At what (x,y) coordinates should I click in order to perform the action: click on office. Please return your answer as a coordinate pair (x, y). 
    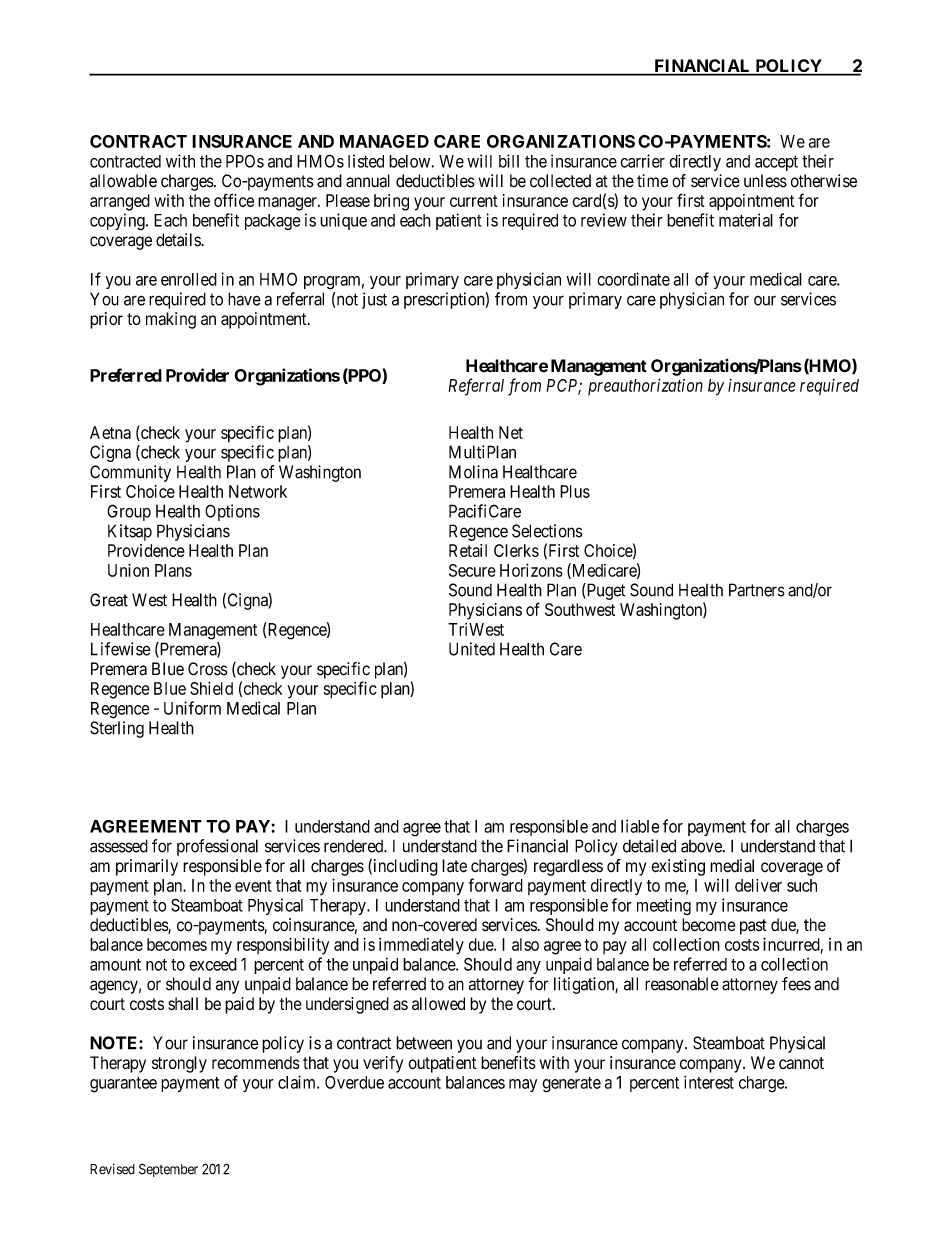
    Looking at the image, I should click on (234, 200).
